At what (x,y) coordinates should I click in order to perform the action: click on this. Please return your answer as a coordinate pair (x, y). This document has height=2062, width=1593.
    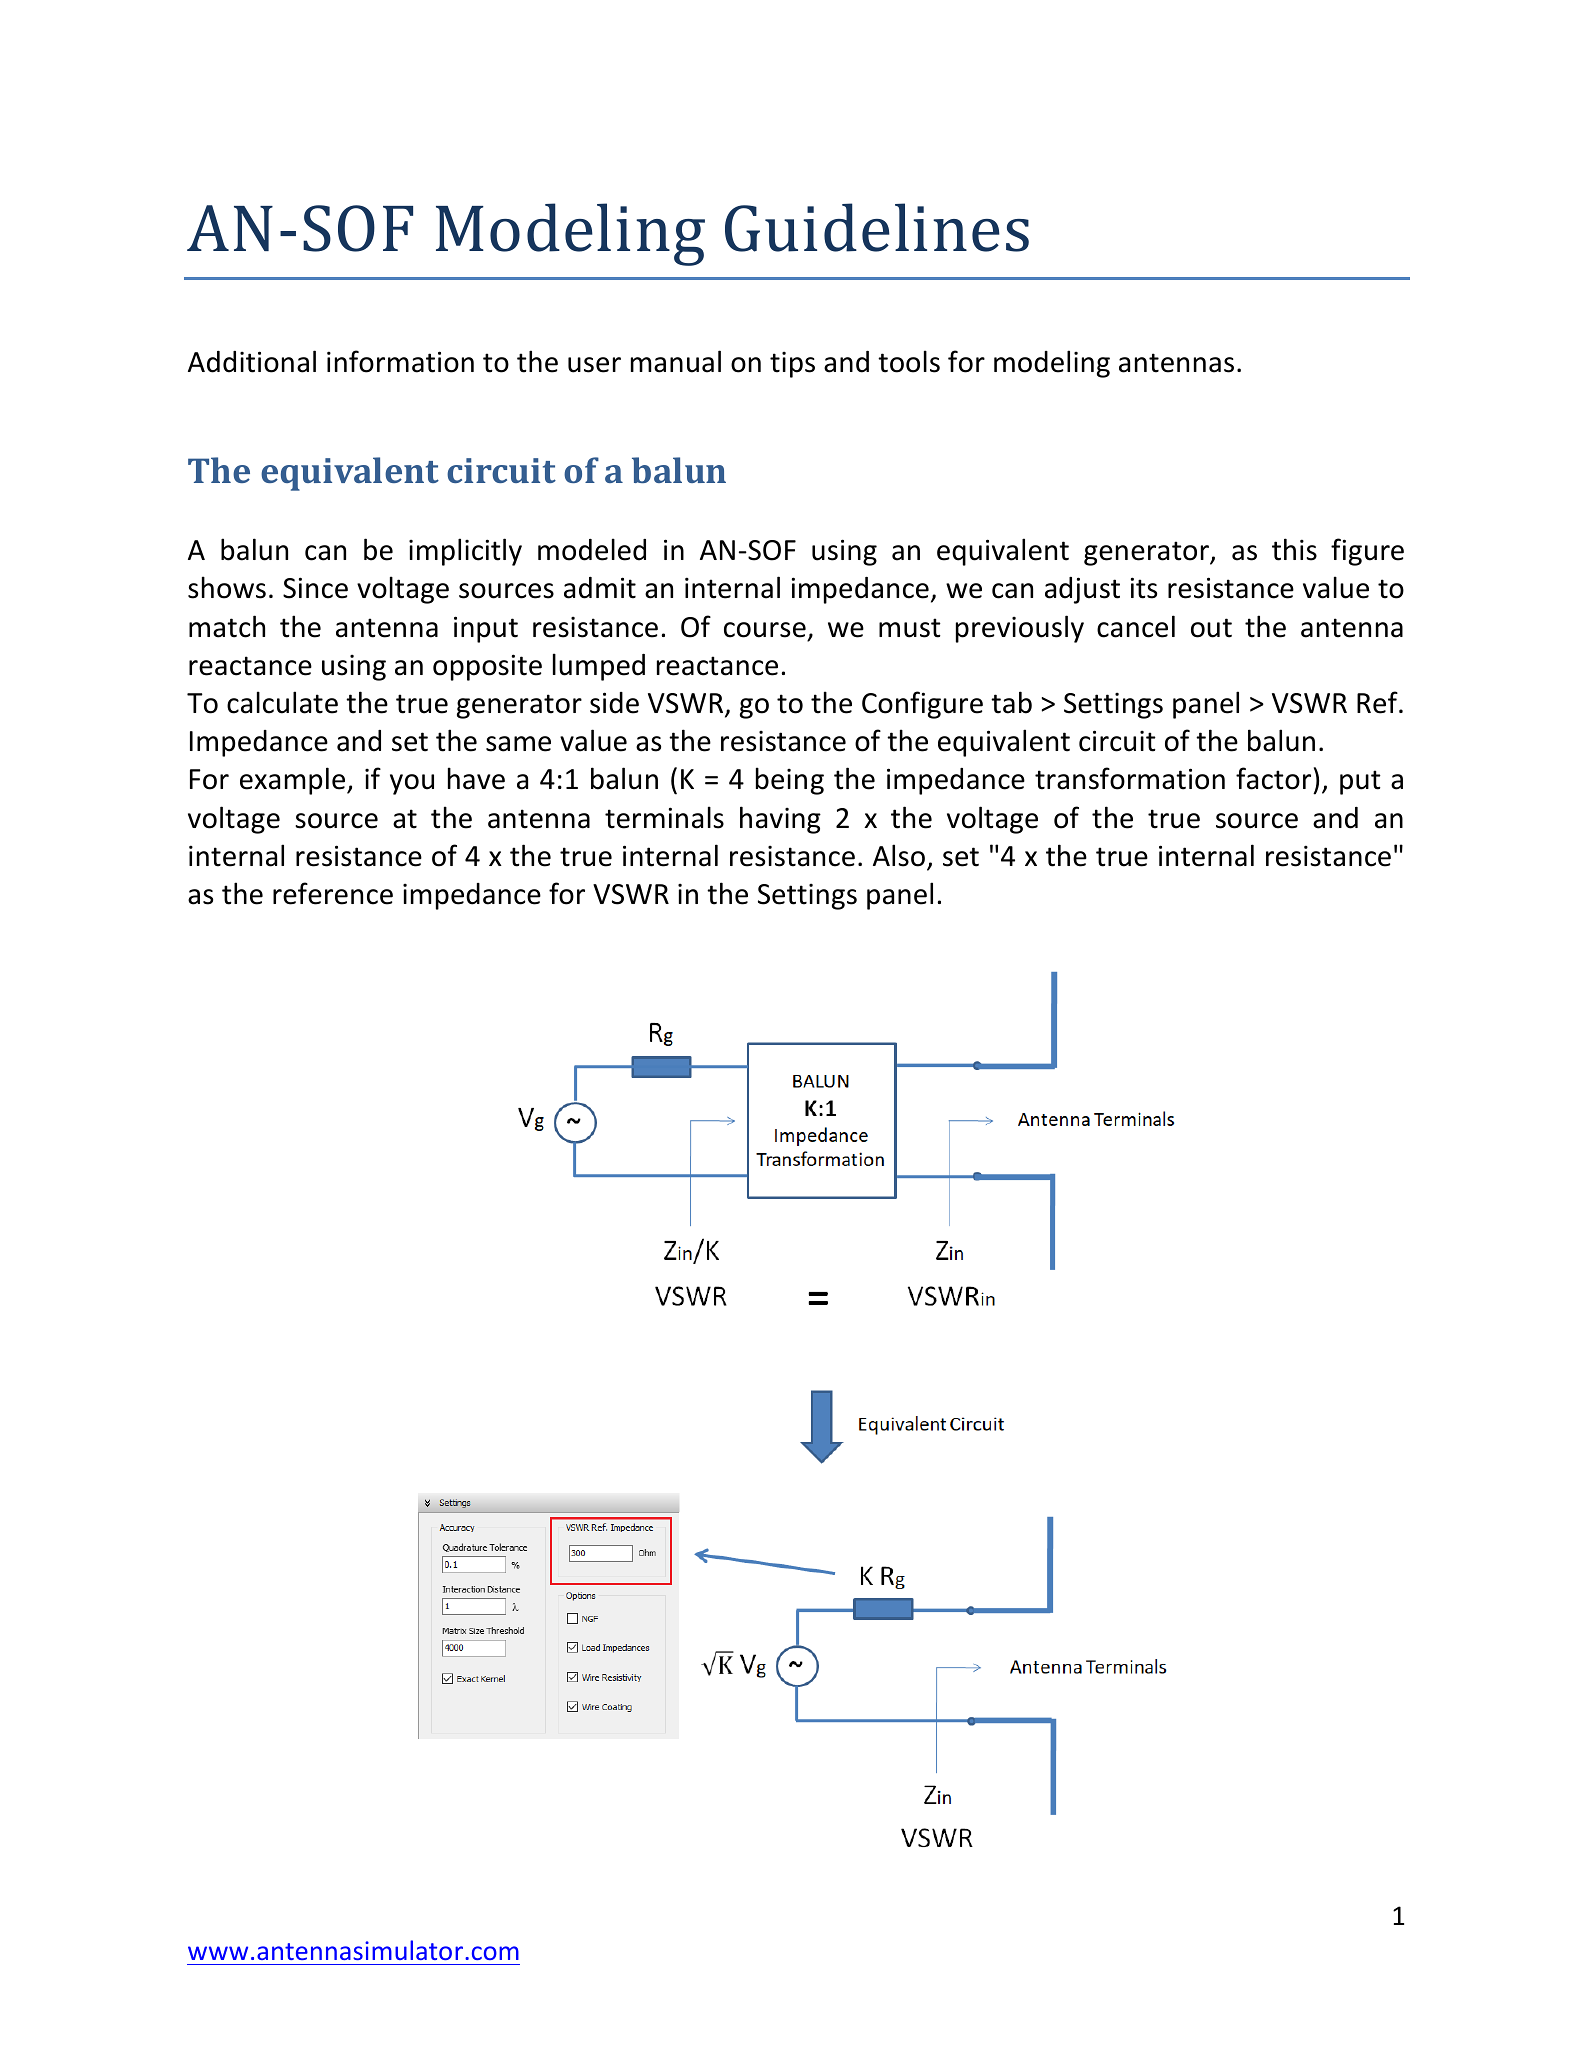
    Looking at the image, I should click on (1294, 549).
